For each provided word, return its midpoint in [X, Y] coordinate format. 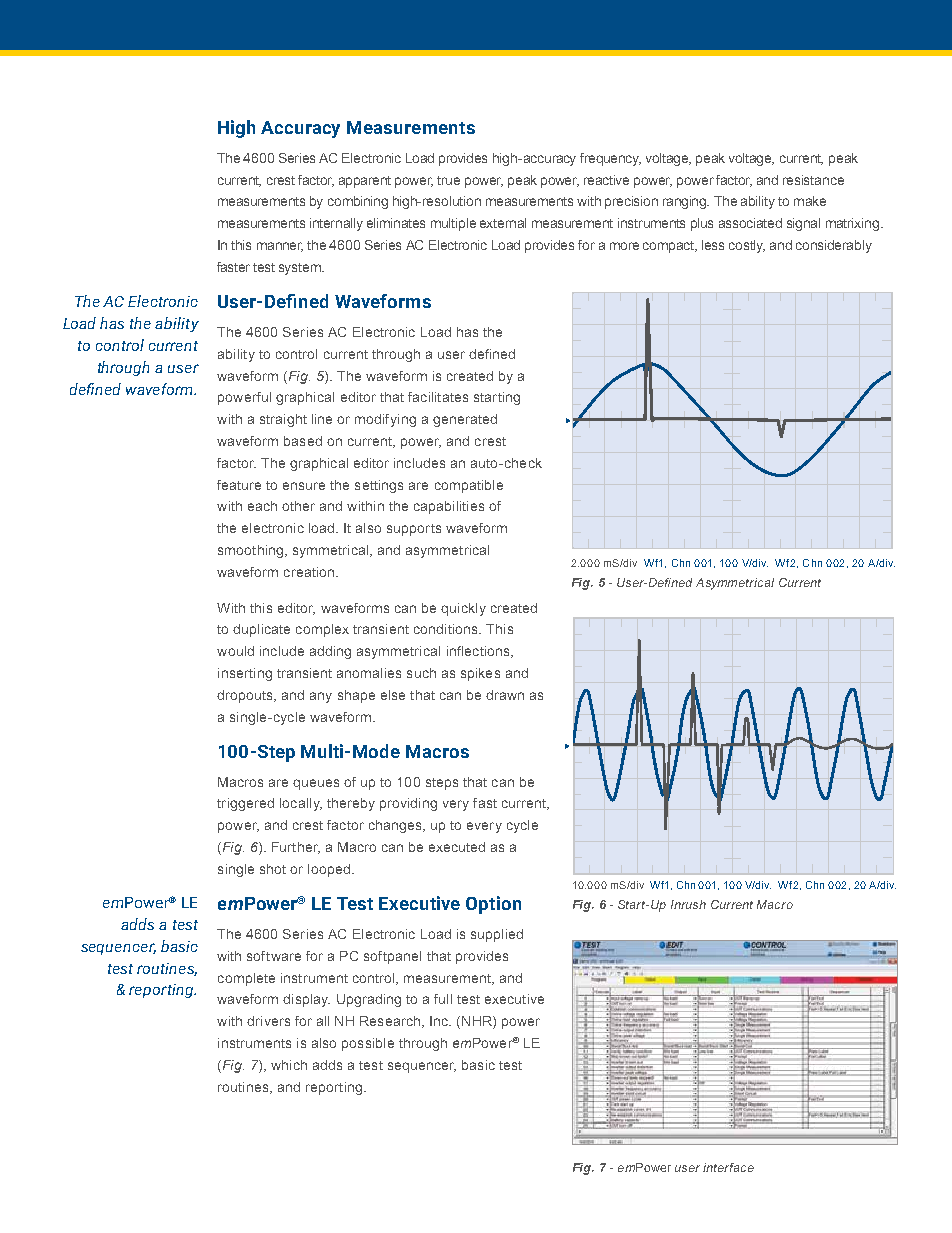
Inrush [688, 904]
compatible [469, 486]
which [289, 1065]
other [298, 506]
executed [457, 847]
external [503, 223]
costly [747, 246]
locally [301, 804]
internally [336, 224]
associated [750, 223]
